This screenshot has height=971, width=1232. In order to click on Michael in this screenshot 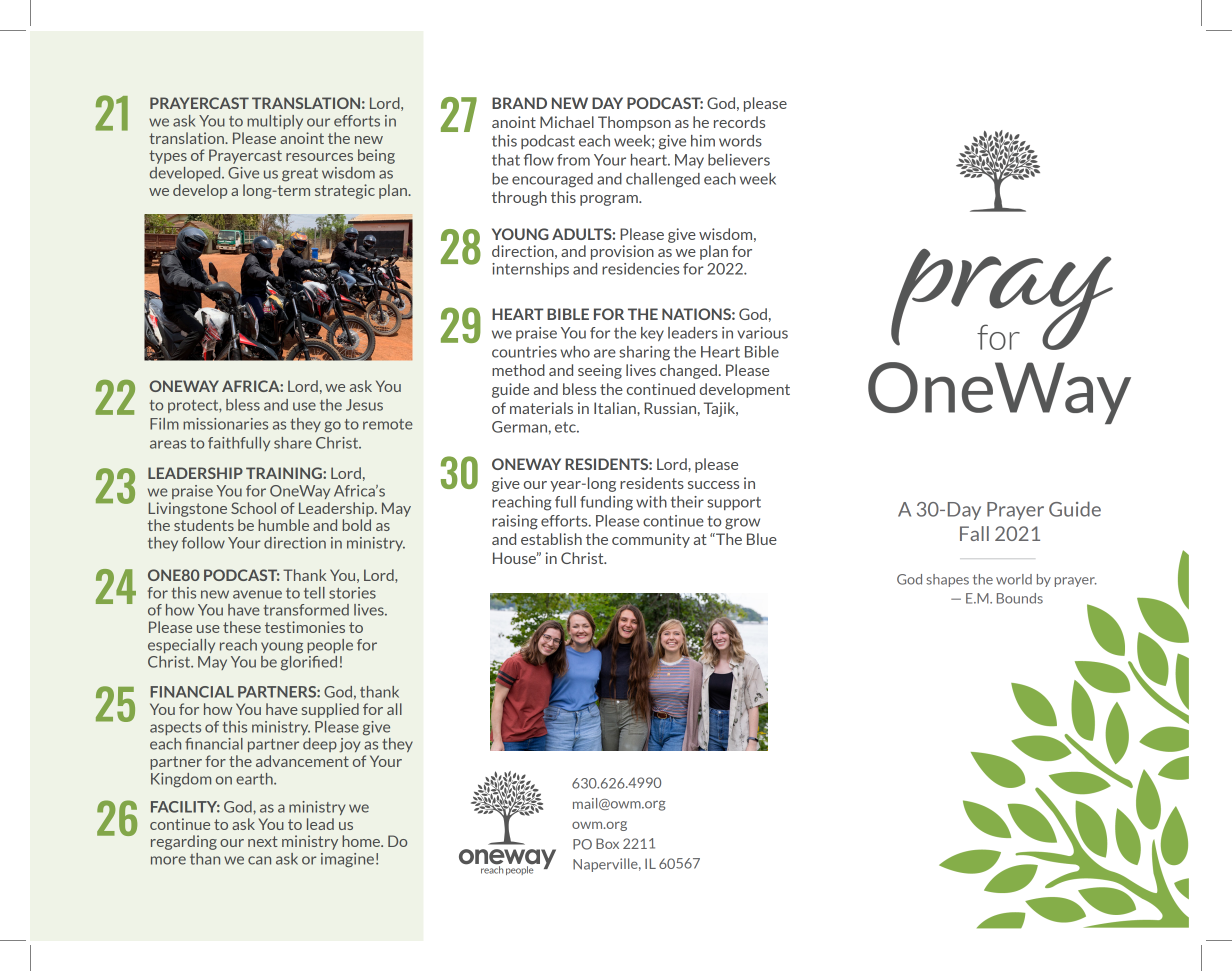, I will do `click(567, 122)`.
